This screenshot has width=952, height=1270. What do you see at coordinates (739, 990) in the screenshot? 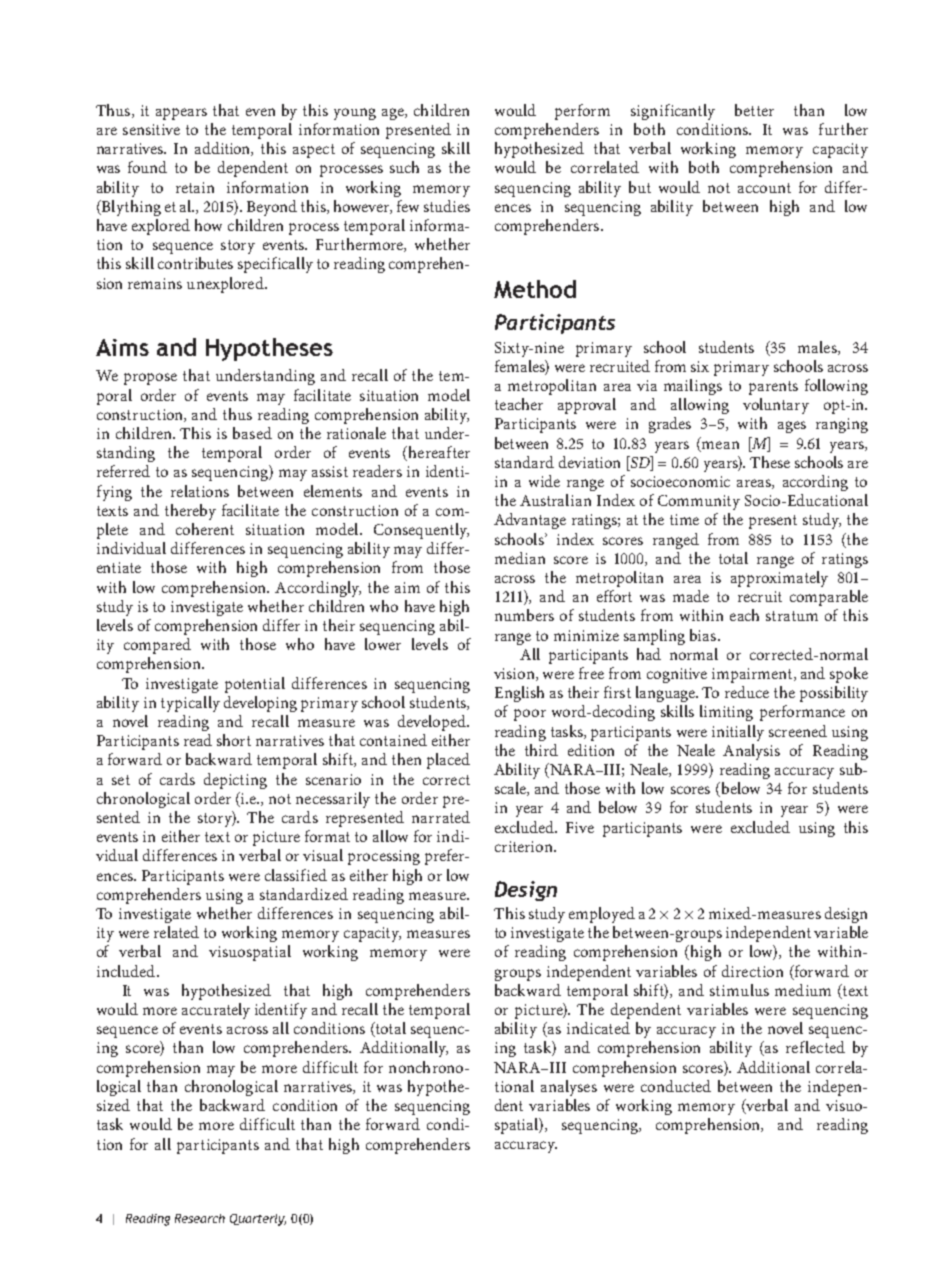
I see `stimulus` at bounding box center [739, 990].
